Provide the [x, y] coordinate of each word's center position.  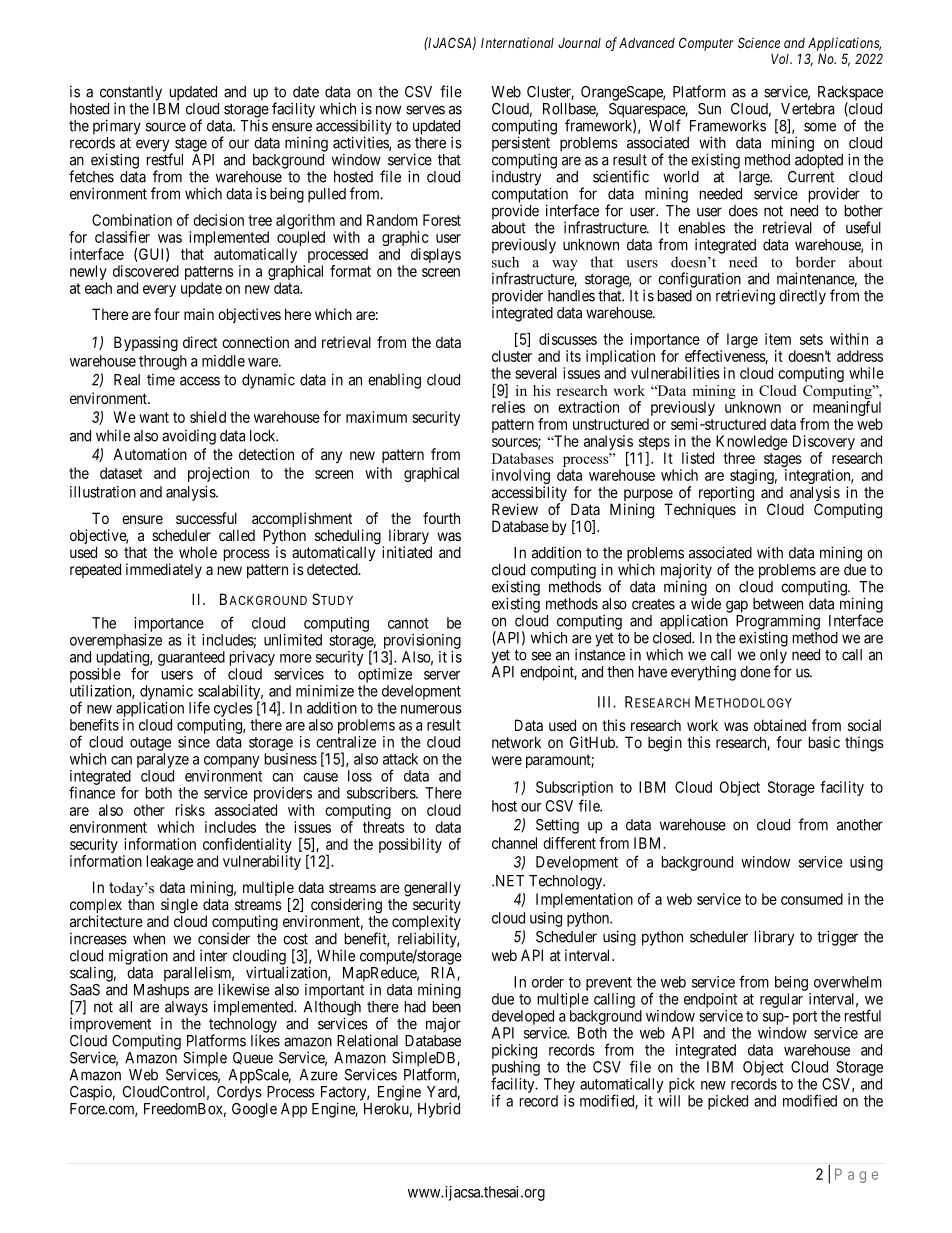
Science [759, 42]
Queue [253, 1058]
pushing [516, 1069]
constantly [131, 94]
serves [425, 110]
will [669, 1101]
